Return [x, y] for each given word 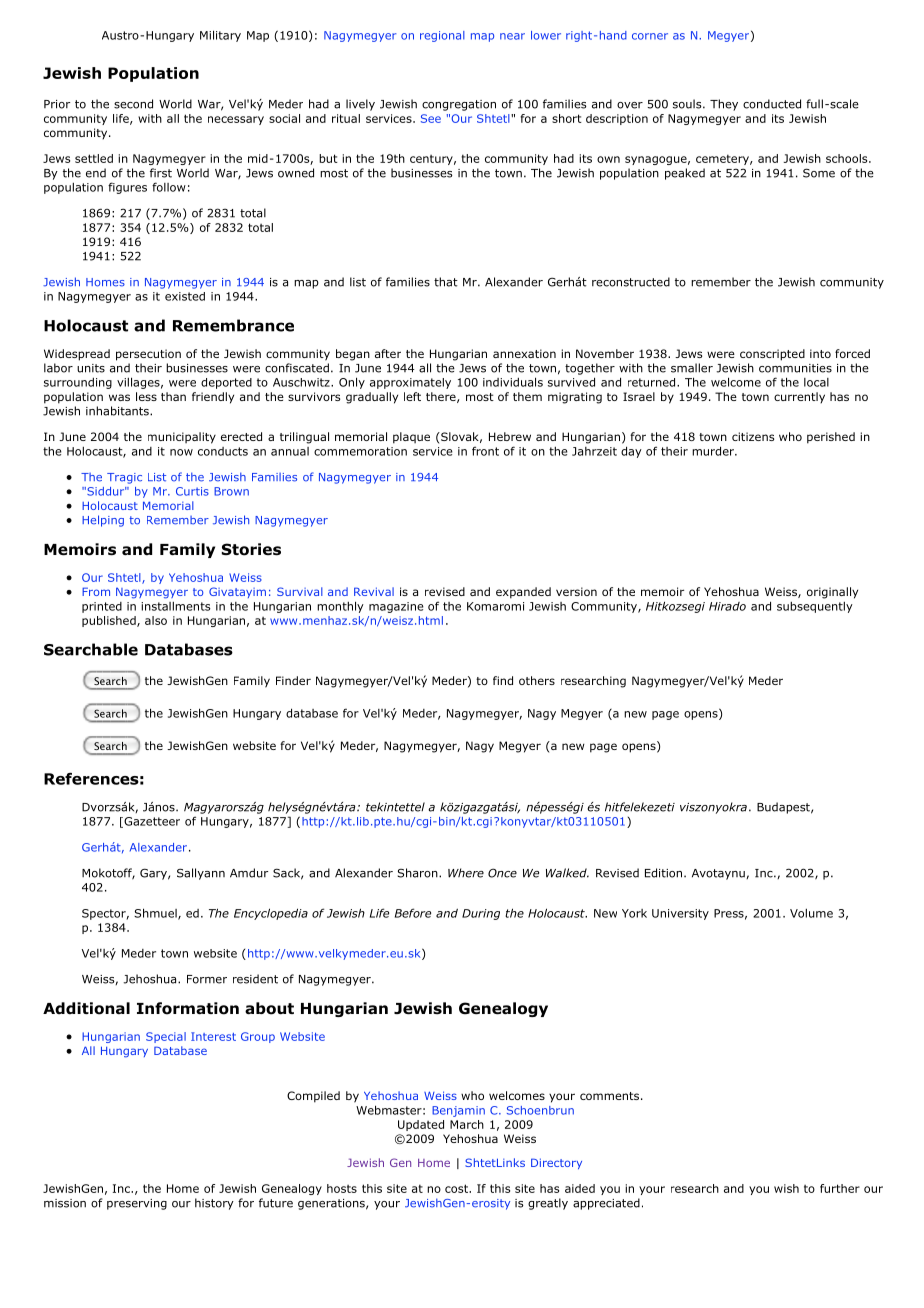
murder [714, 451]
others [537, 680]
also [156, 620]
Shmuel [156, 914]
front [485, 451]
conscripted [772, 355]
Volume [811, 913]
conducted [772, 104]
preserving [137, 1204]
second [133, 104]
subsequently [815, 607]
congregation [459, 105]
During [481, 914]
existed [185, 296]
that [446, 282]
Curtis [192, 491]
